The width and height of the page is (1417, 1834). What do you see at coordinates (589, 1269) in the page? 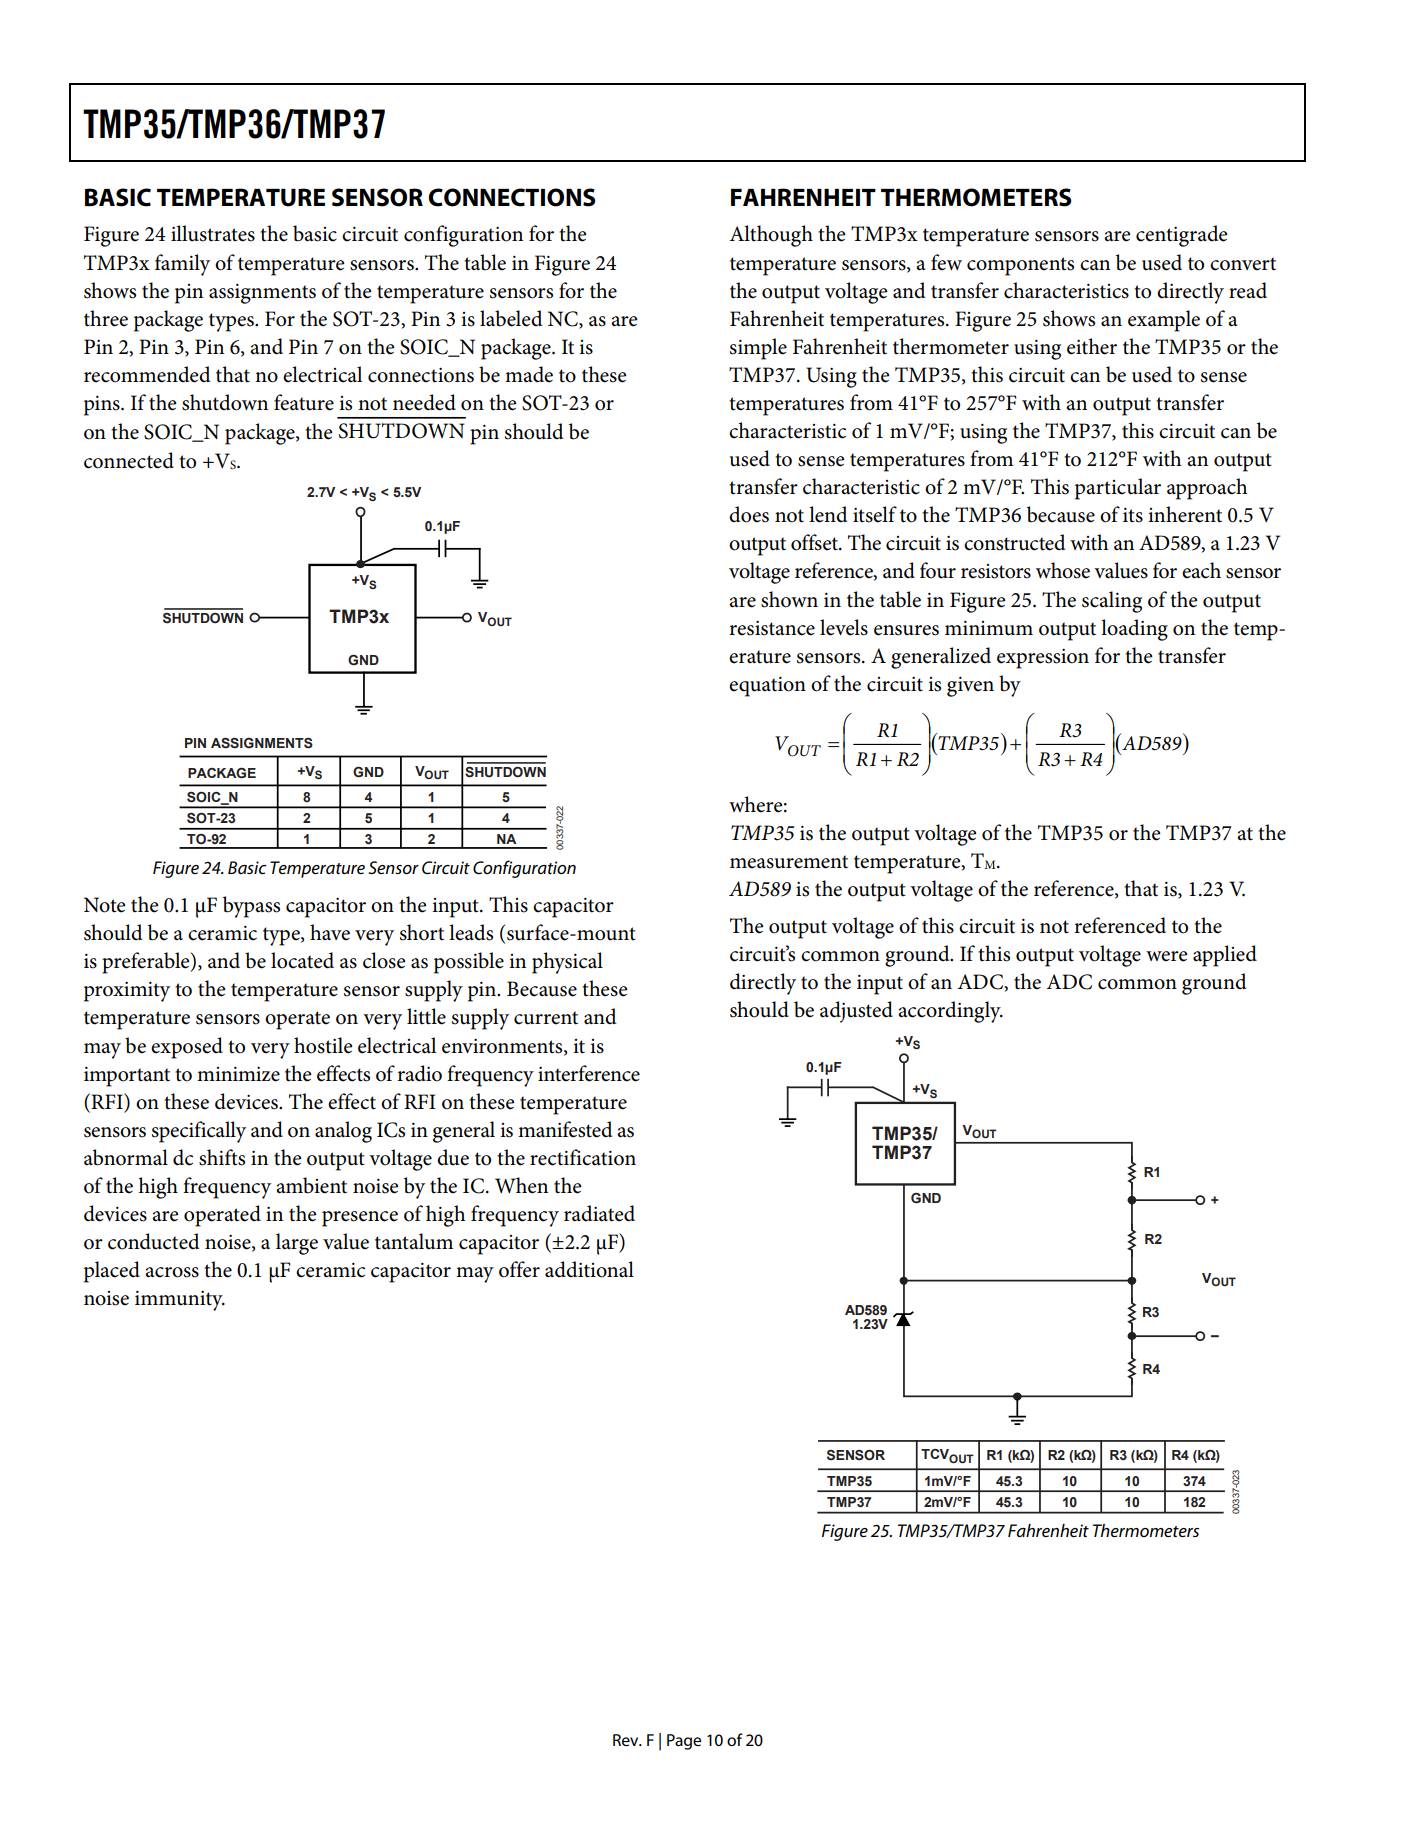
I see `additional` at bounding box center [589, 1269].
